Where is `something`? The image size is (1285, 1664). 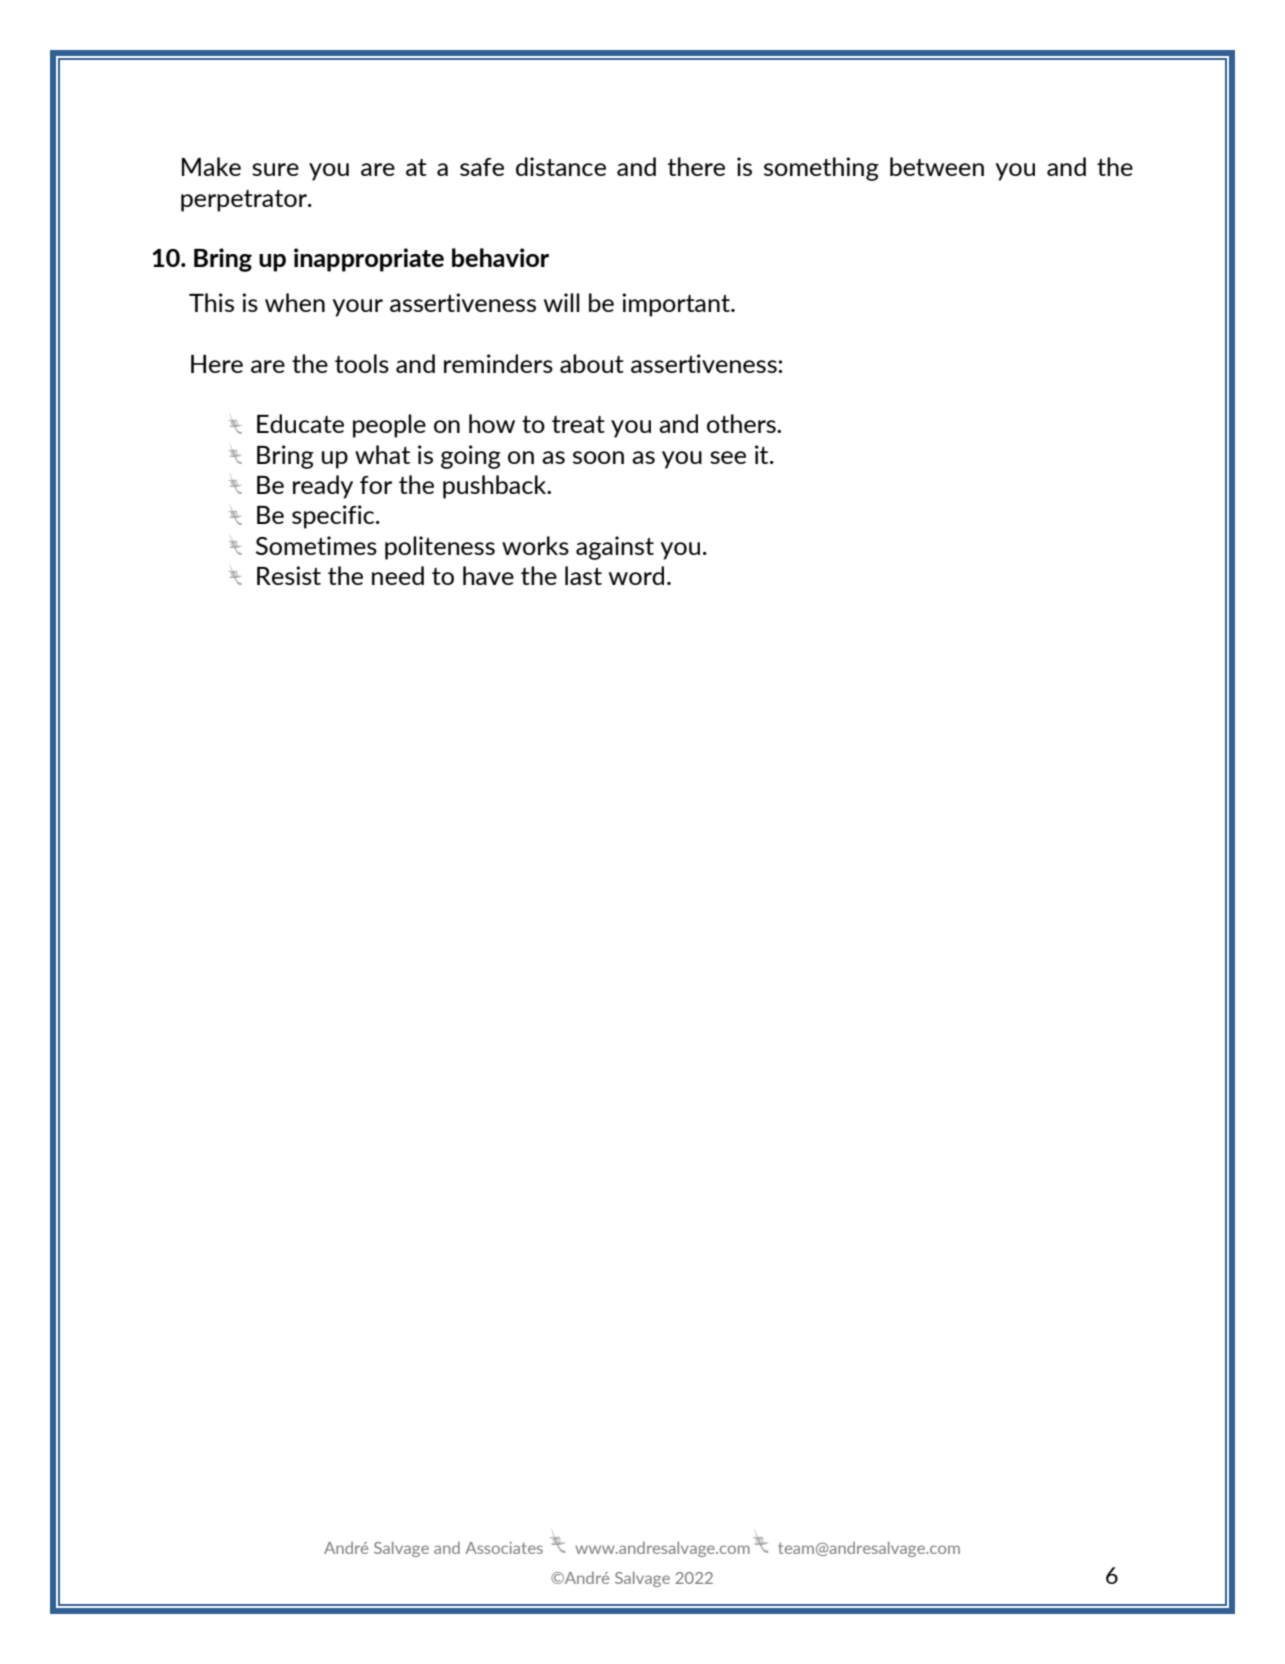 something is located at coordinates (821, 169).
